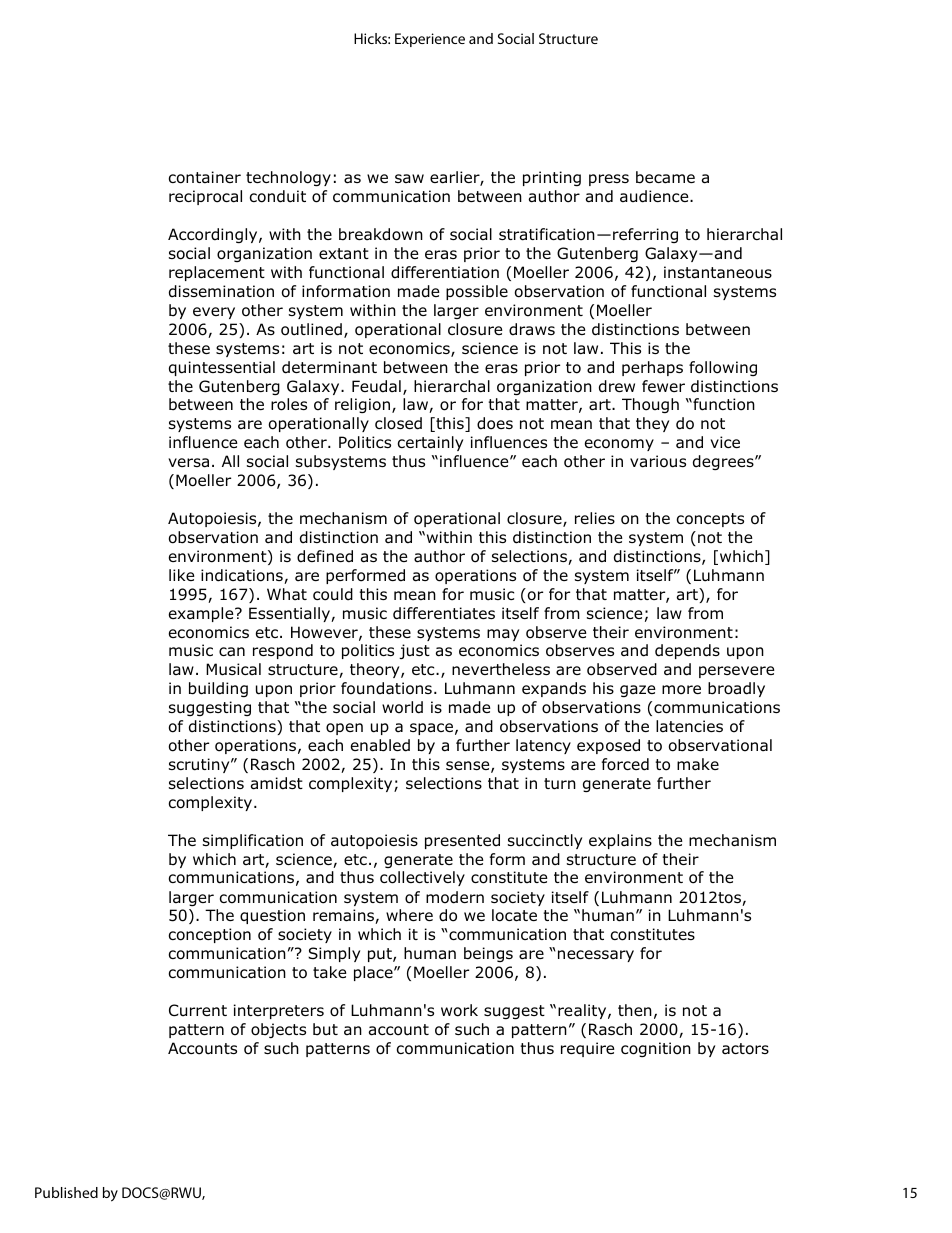  What do you see at coordinates (66, 1192) in the image?
I see `Published` at bounding box center [66, 1192].
